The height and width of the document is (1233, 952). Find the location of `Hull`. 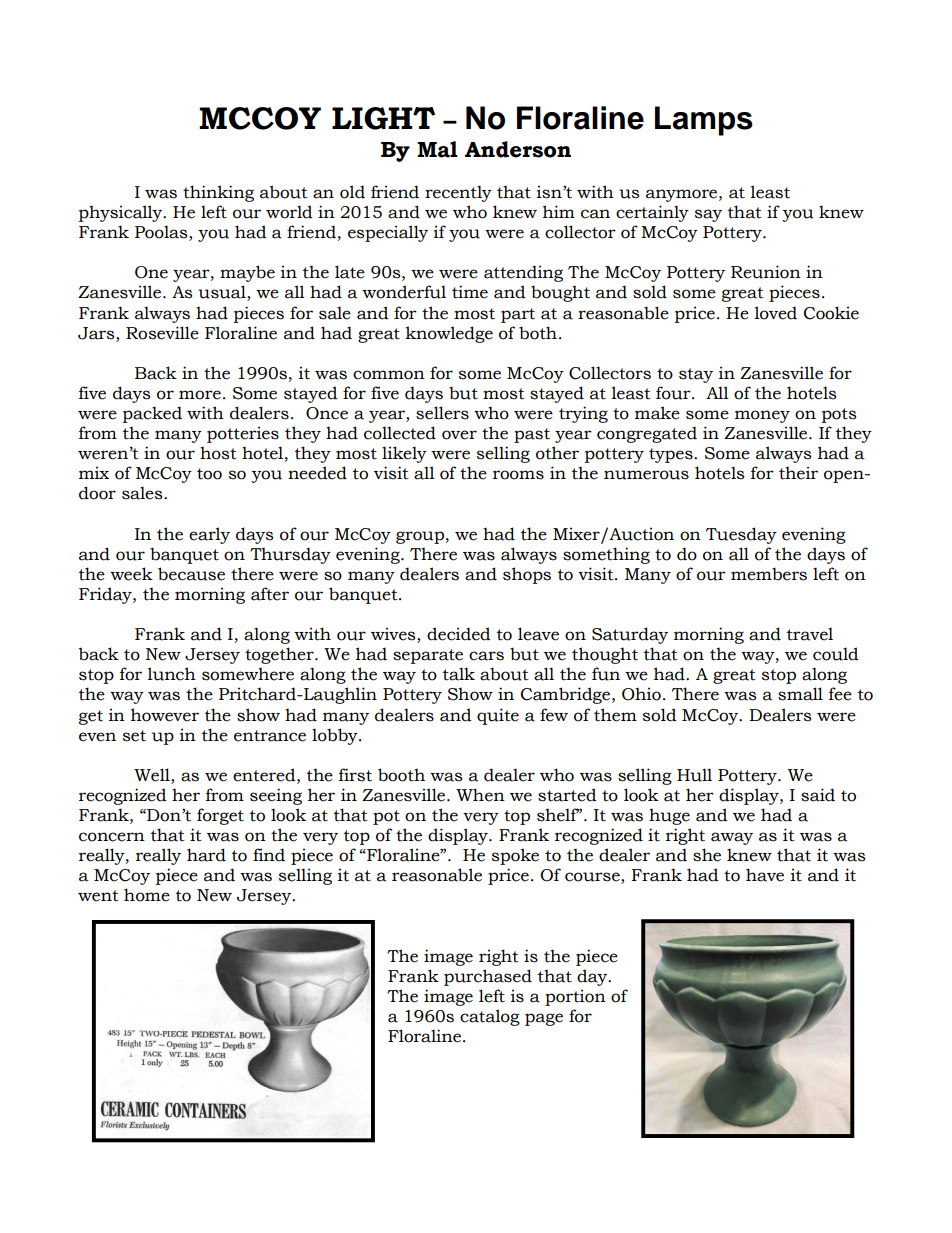

Hull is located at coordinates (694, 775).
